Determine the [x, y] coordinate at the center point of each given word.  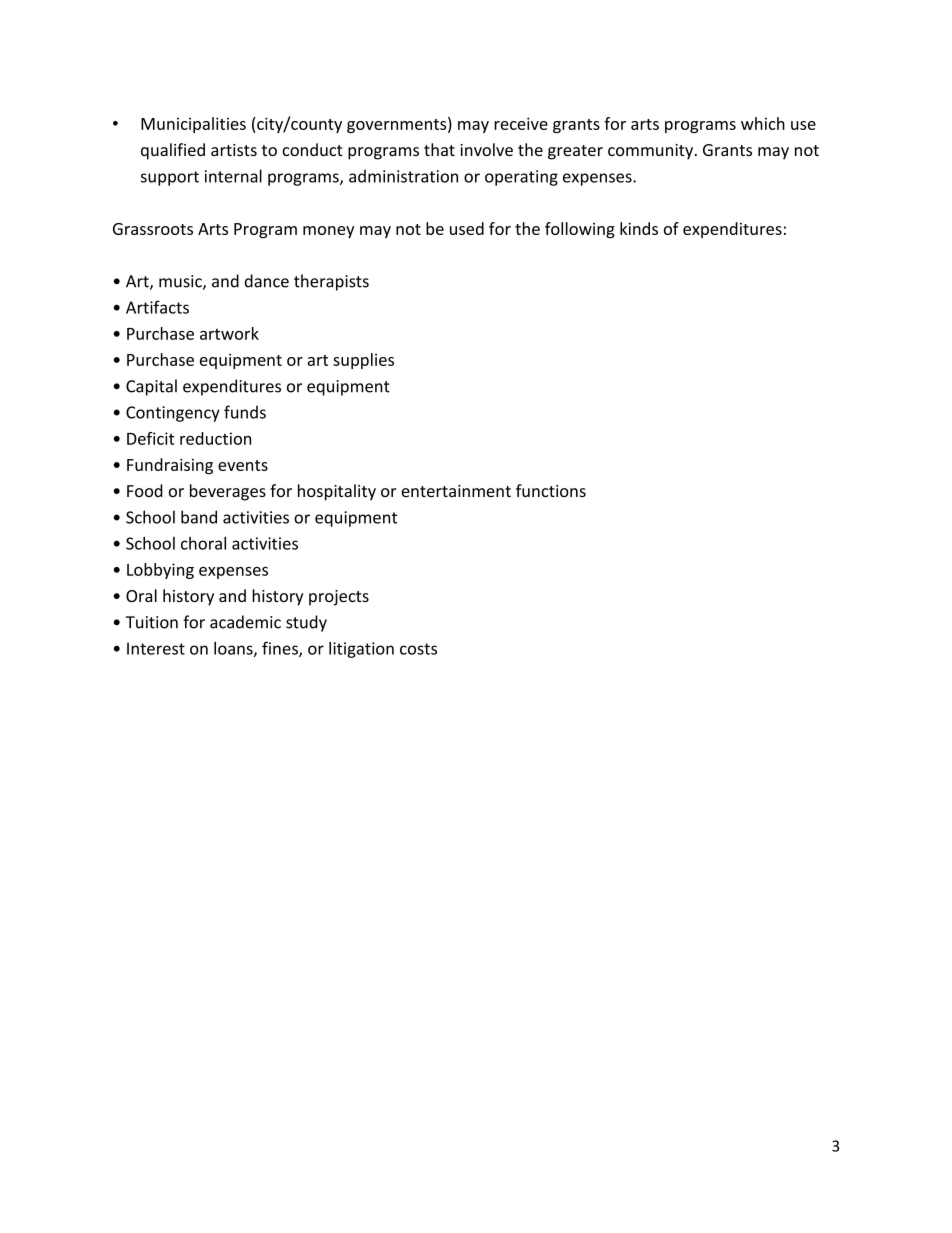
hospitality [337, 492]
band [199, 517]
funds [245, 412]
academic [245, 622]
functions [551, 490]
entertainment [456, 491]
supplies [363, 361]
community [652, 152]
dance [267, 281]
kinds [639, 228]
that [439, 149]
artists [234, 150]
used [467, 228]
